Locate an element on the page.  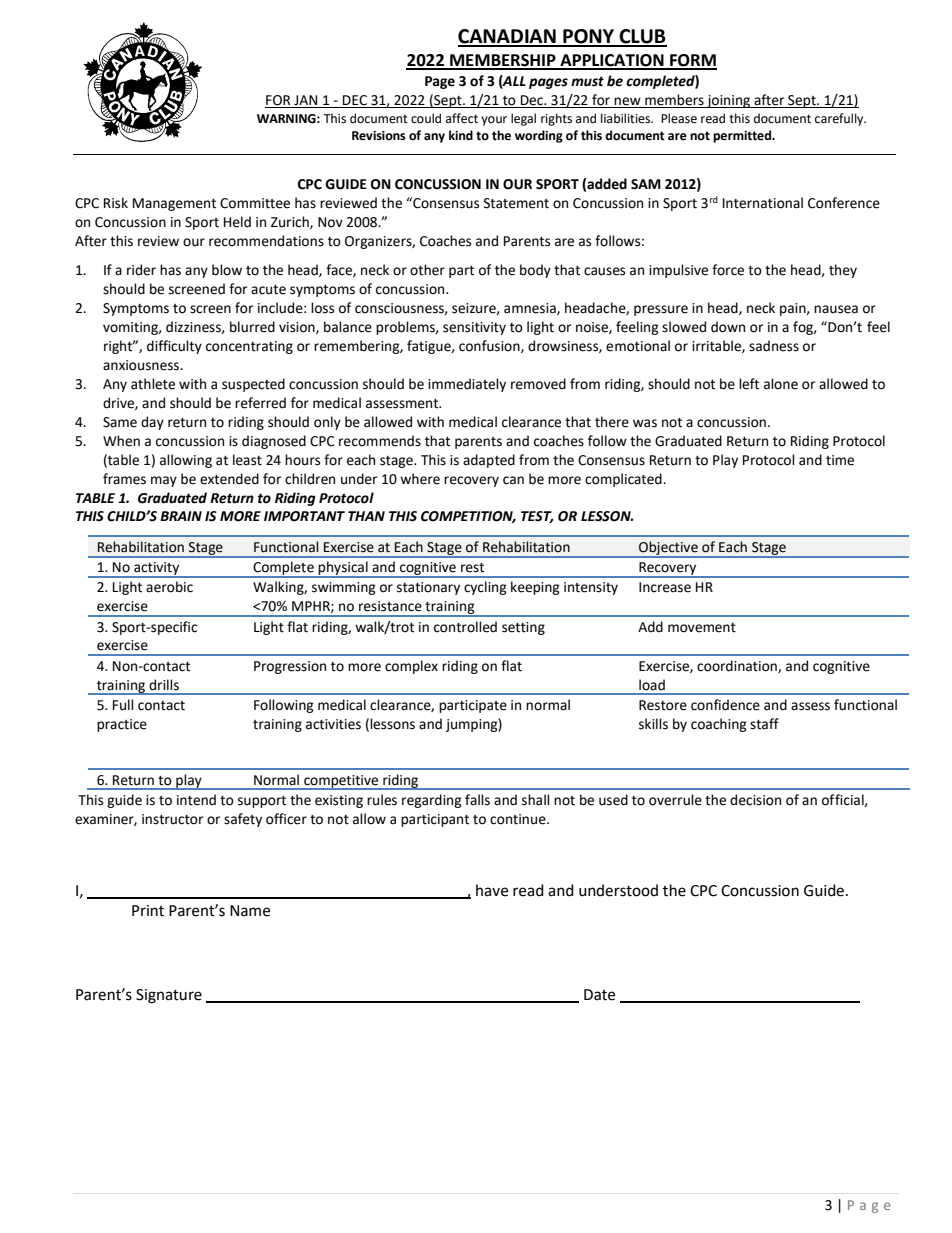
have is located at coordinates (492, 890).
